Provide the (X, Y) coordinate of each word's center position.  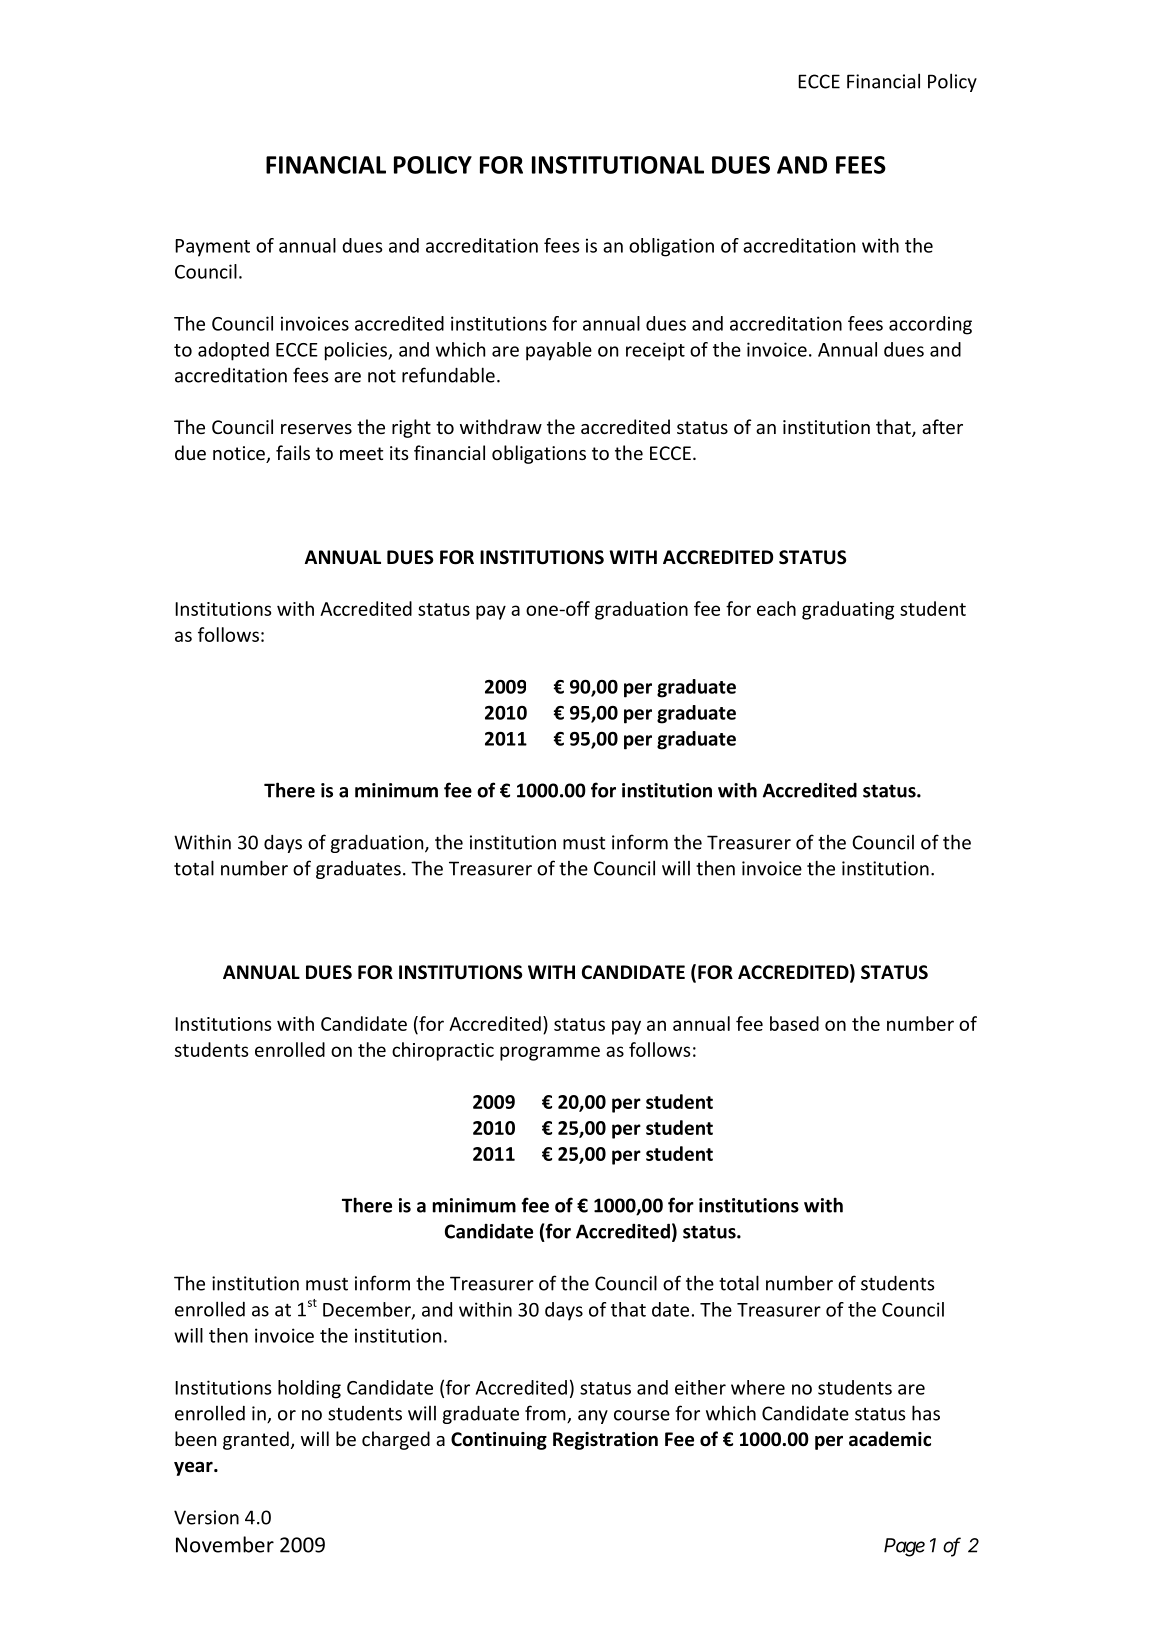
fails (293, 452)
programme (550, 1053)
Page (904, 1547)
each (776, 608)
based (794, 1023)
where (758, 1387)
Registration (605, 1441)
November (225, 1544)
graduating (848, 610)
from (546, 1414)
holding (309, 1389)
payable (559, 351)
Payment (212, 248)
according (930, 325)
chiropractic (443, 1051)
